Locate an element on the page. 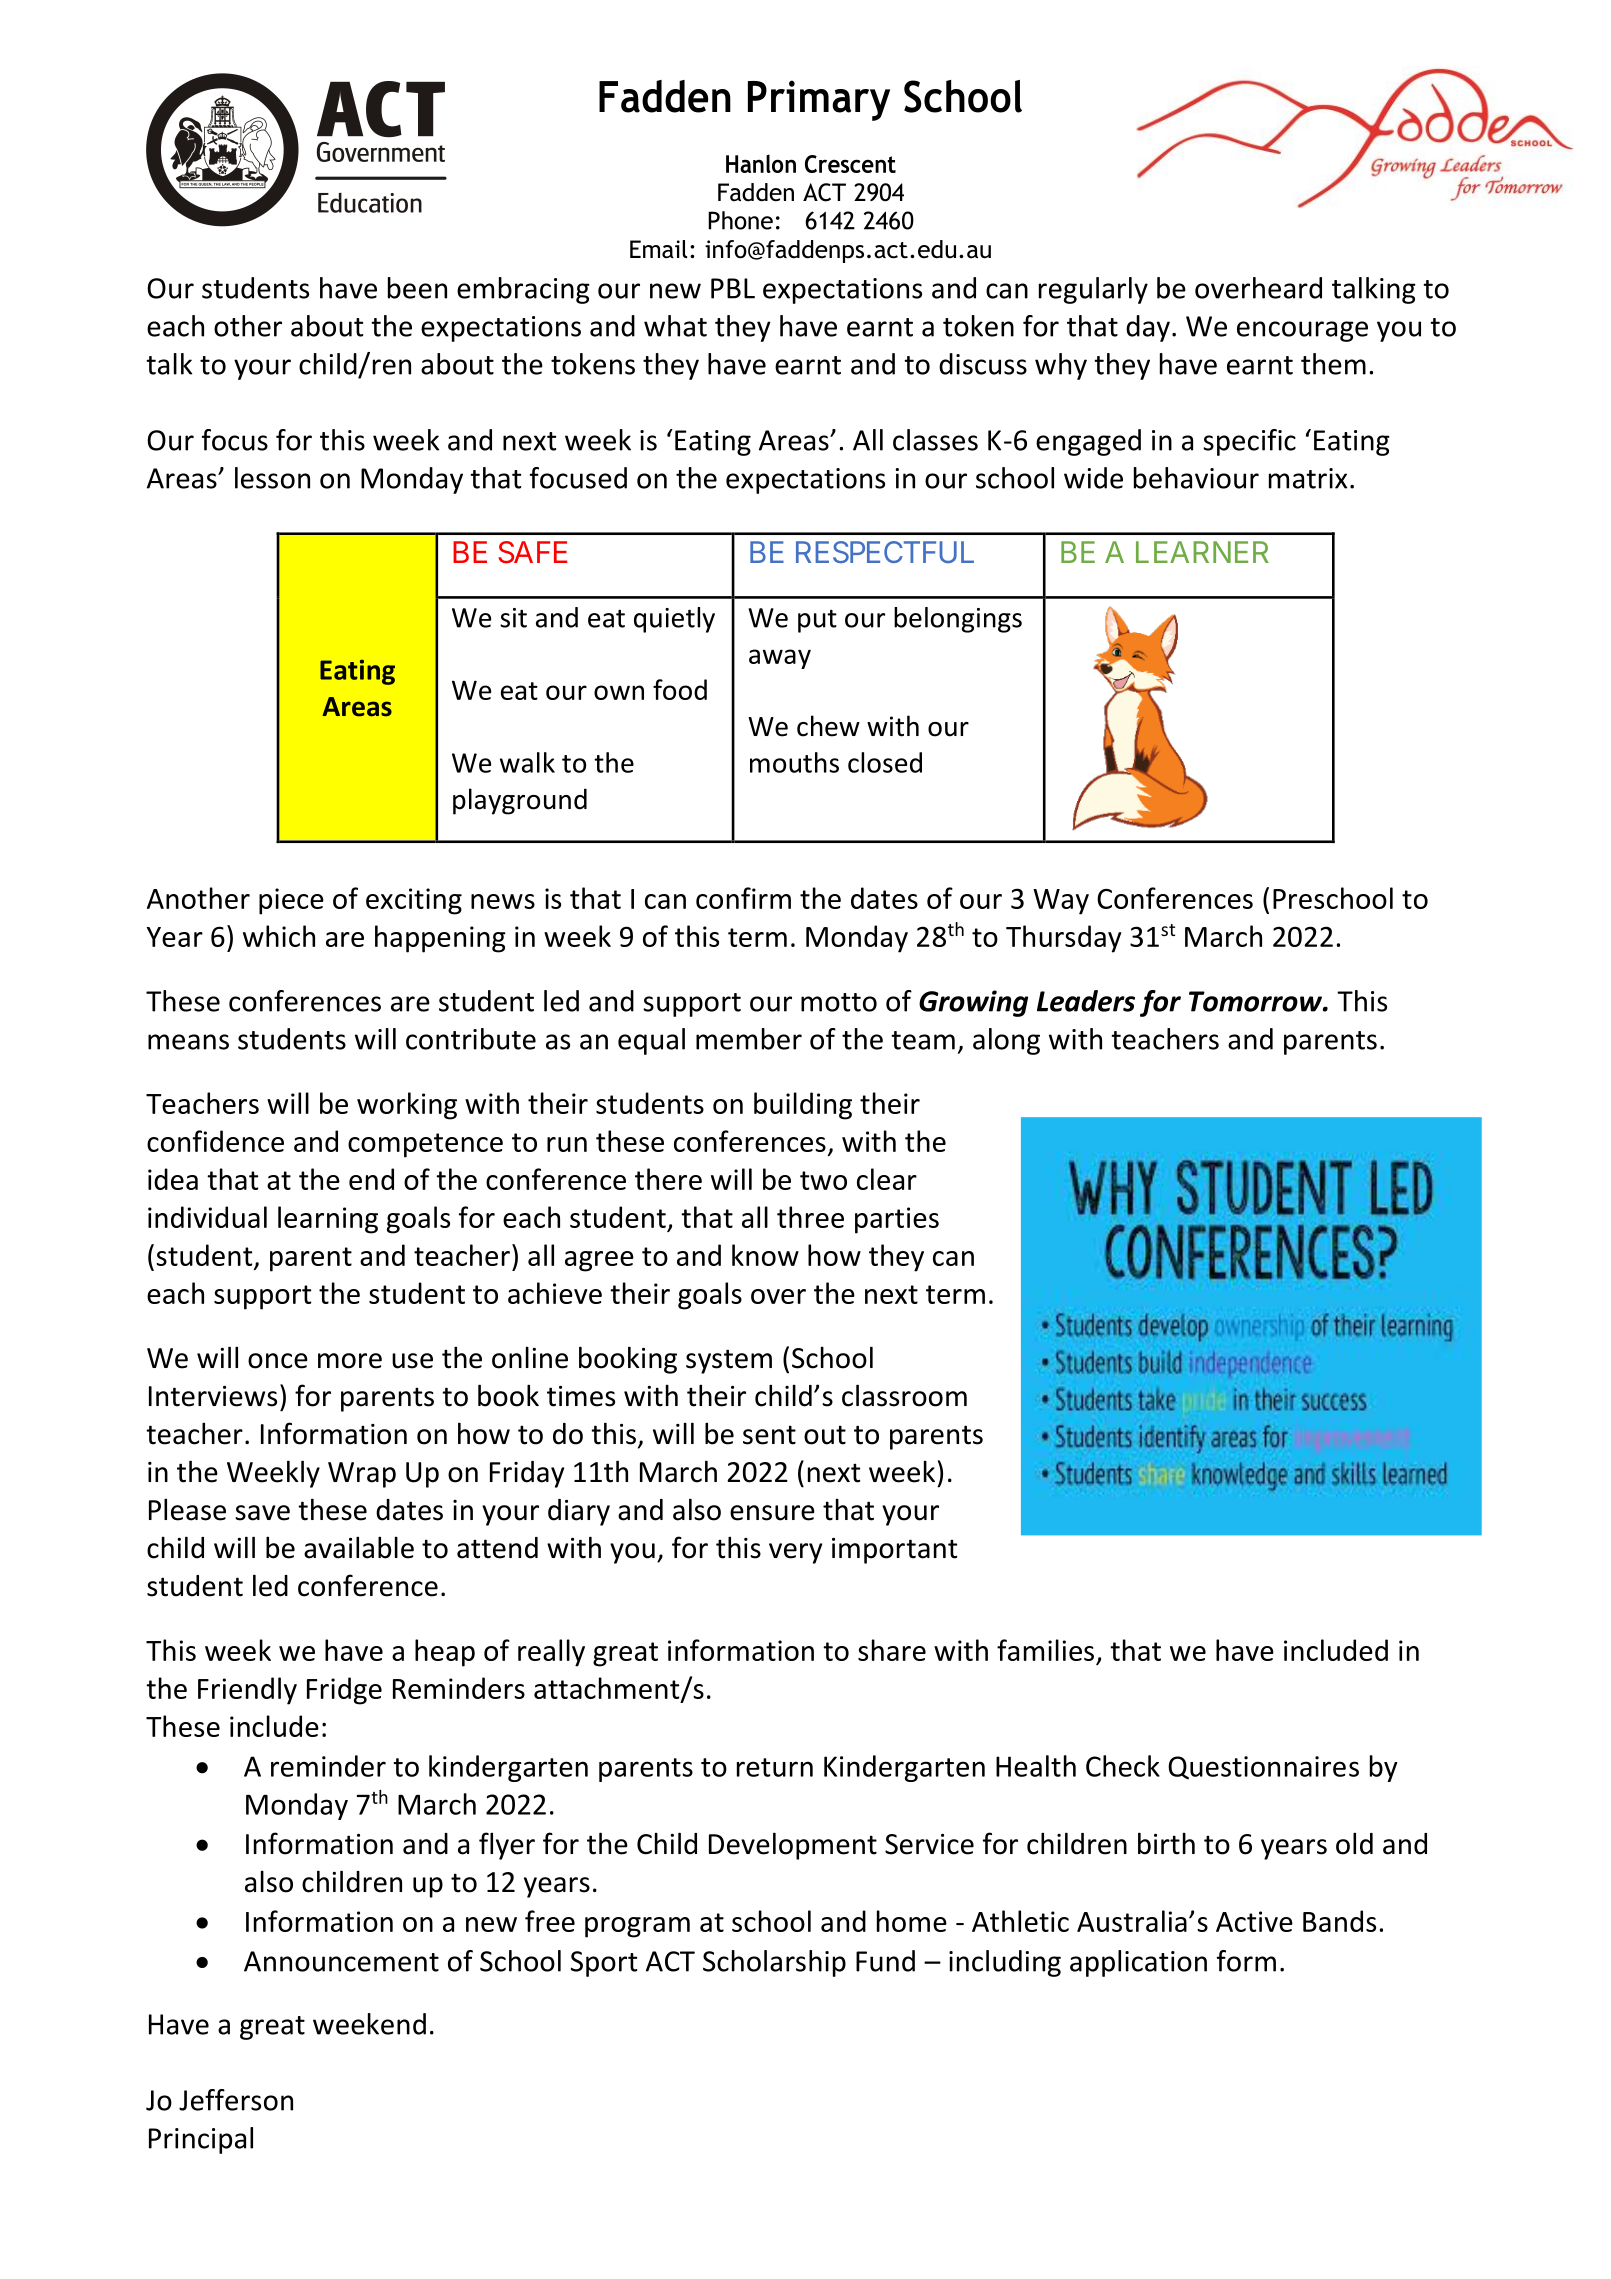  Leaders is located at coordinates (1086, 1001).
